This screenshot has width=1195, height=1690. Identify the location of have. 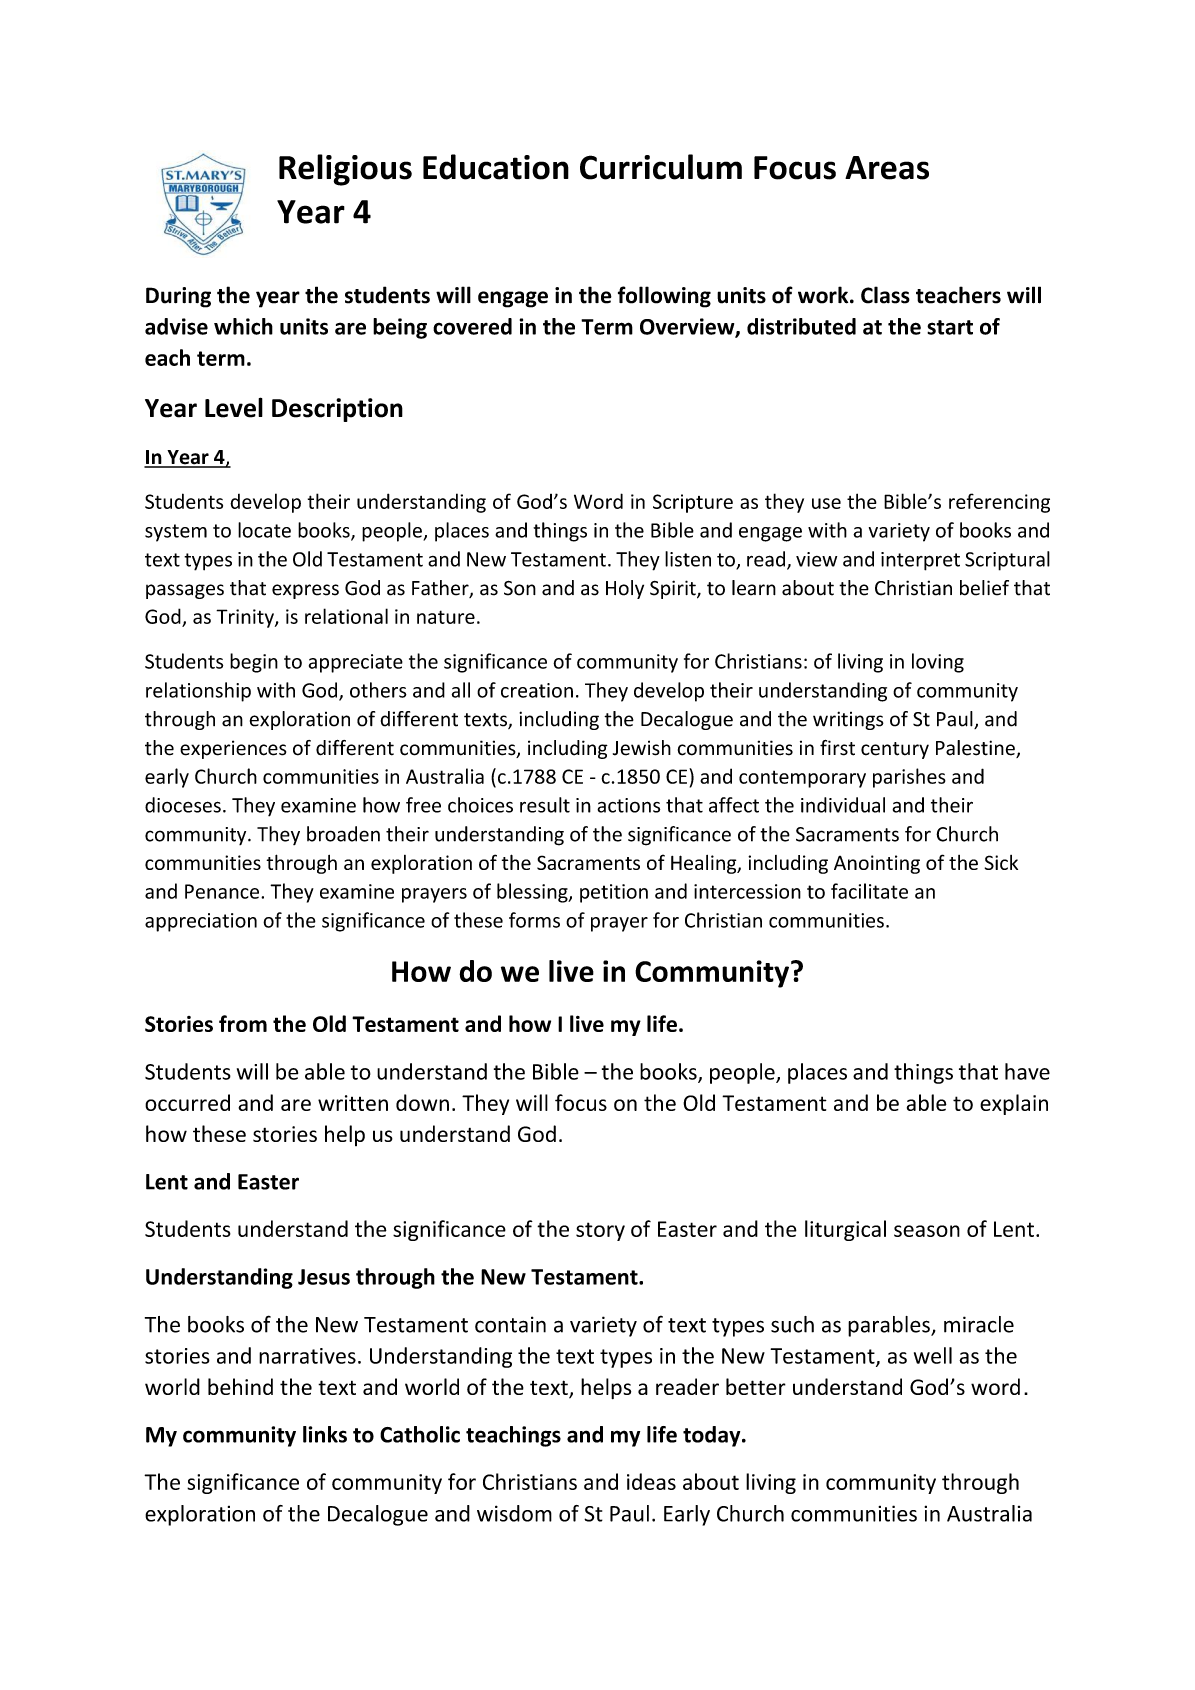
(1027, 1071).
